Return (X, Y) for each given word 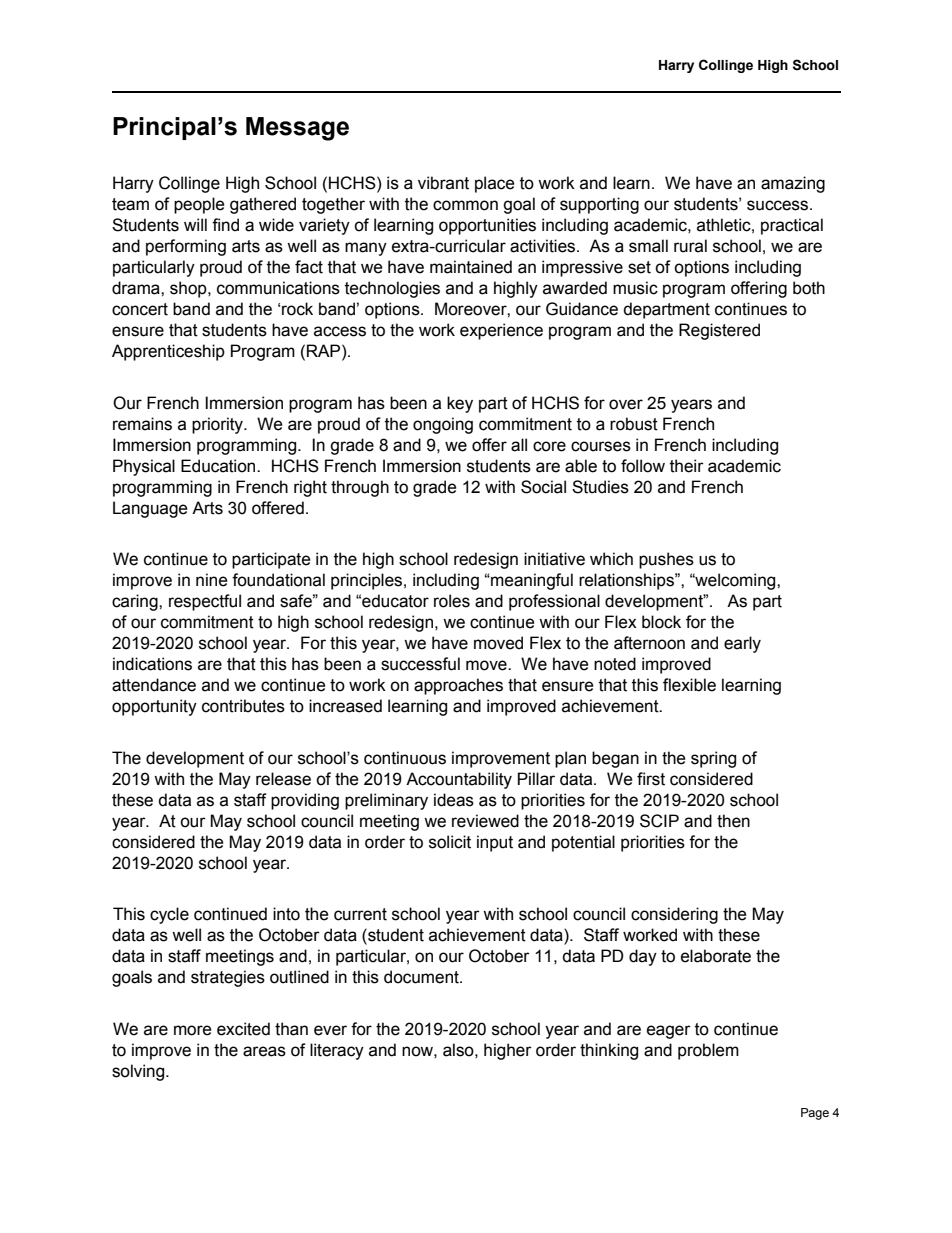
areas (264, 1051)
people (199, 205)
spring (713, 759)
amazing (793, 184)
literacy (337, 1051)
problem (708, 1051)
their (687, 466)
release (283, 779)
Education (219, 466)
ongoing (443, 425)
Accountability (459, 780)
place (495, 184)
